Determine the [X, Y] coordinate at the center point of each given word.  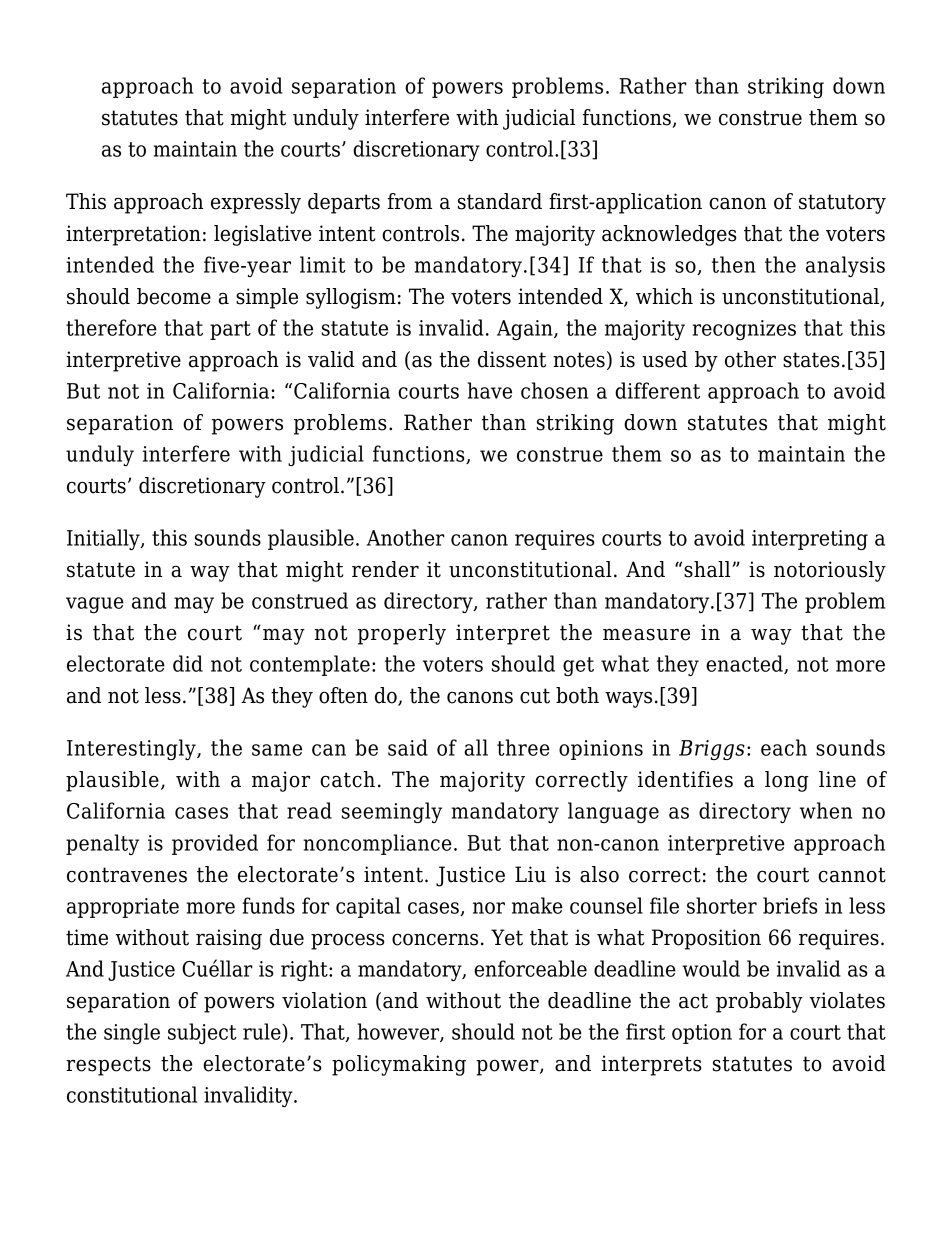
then [734, 264]
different [657, 390]
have [489, 390]
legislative [262, 235]
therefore [111, 327]
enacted [745, 664]
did [188, 663]
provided [215, 844]
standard [500, 201]
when [826, 810]
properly [402, 634]
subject [202, 1033]
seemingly [392, 812]
